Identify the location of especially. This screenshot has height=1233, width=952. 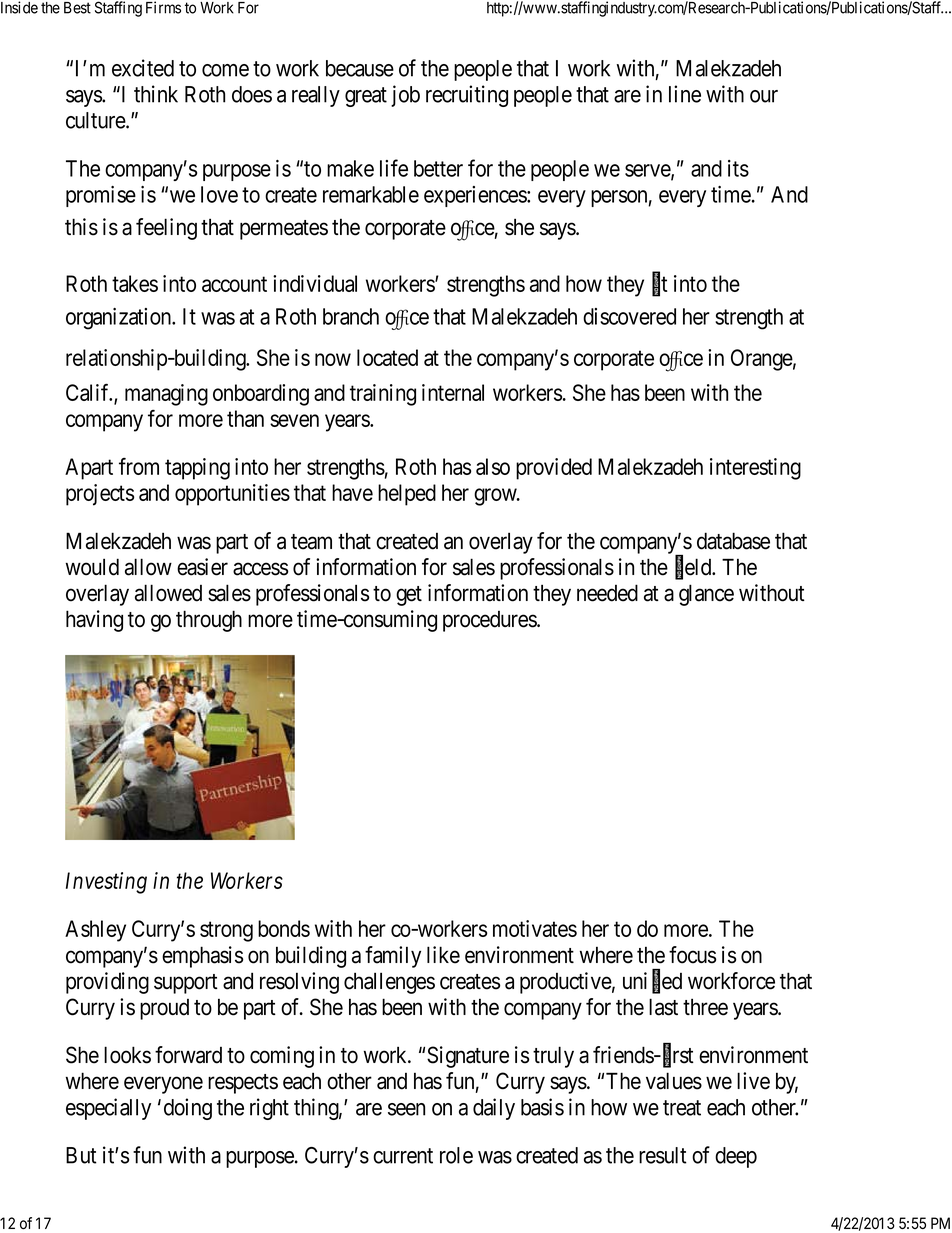
(108, 1109).
